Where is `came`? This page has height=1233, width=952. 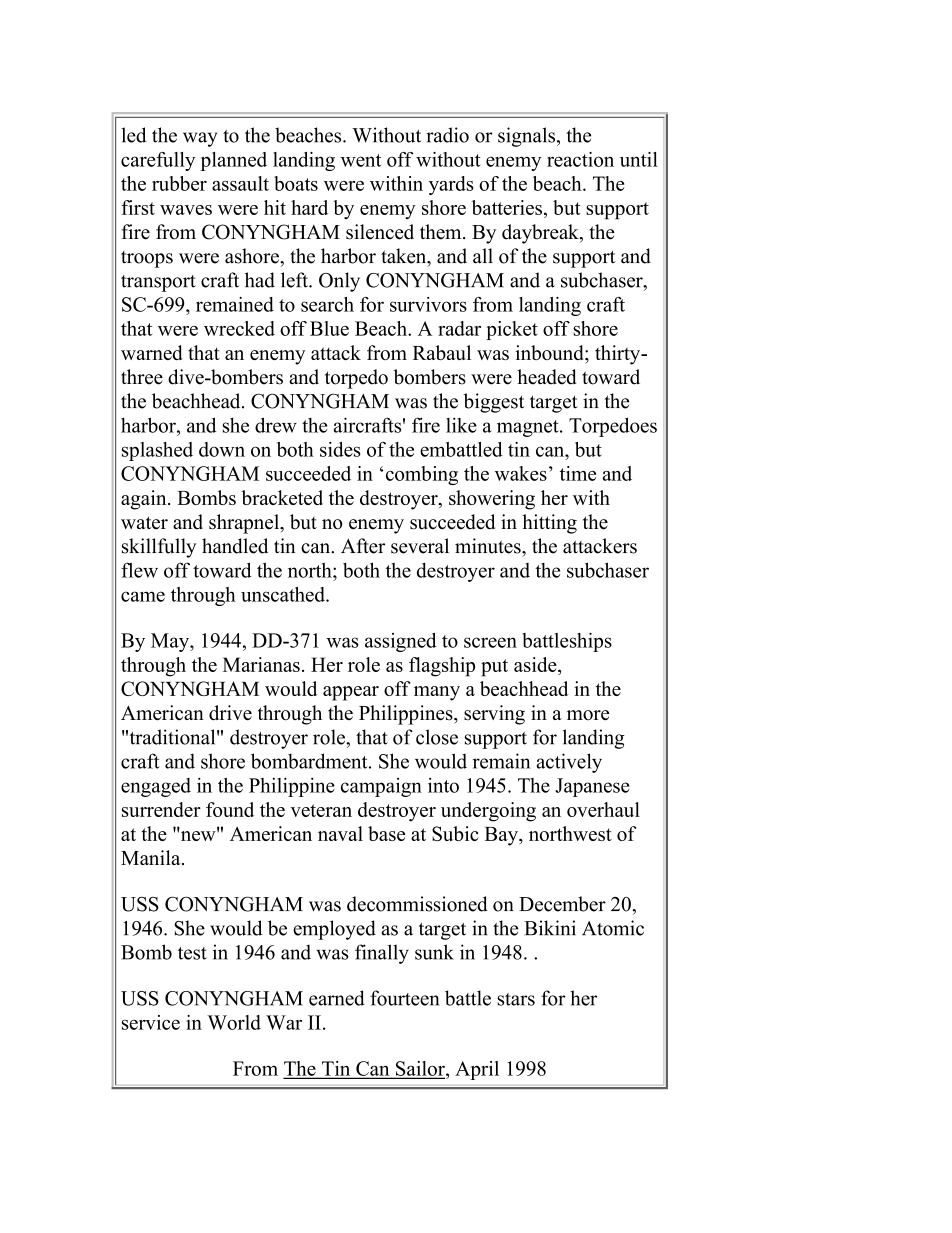 came is located at coordinates (143, 596).
